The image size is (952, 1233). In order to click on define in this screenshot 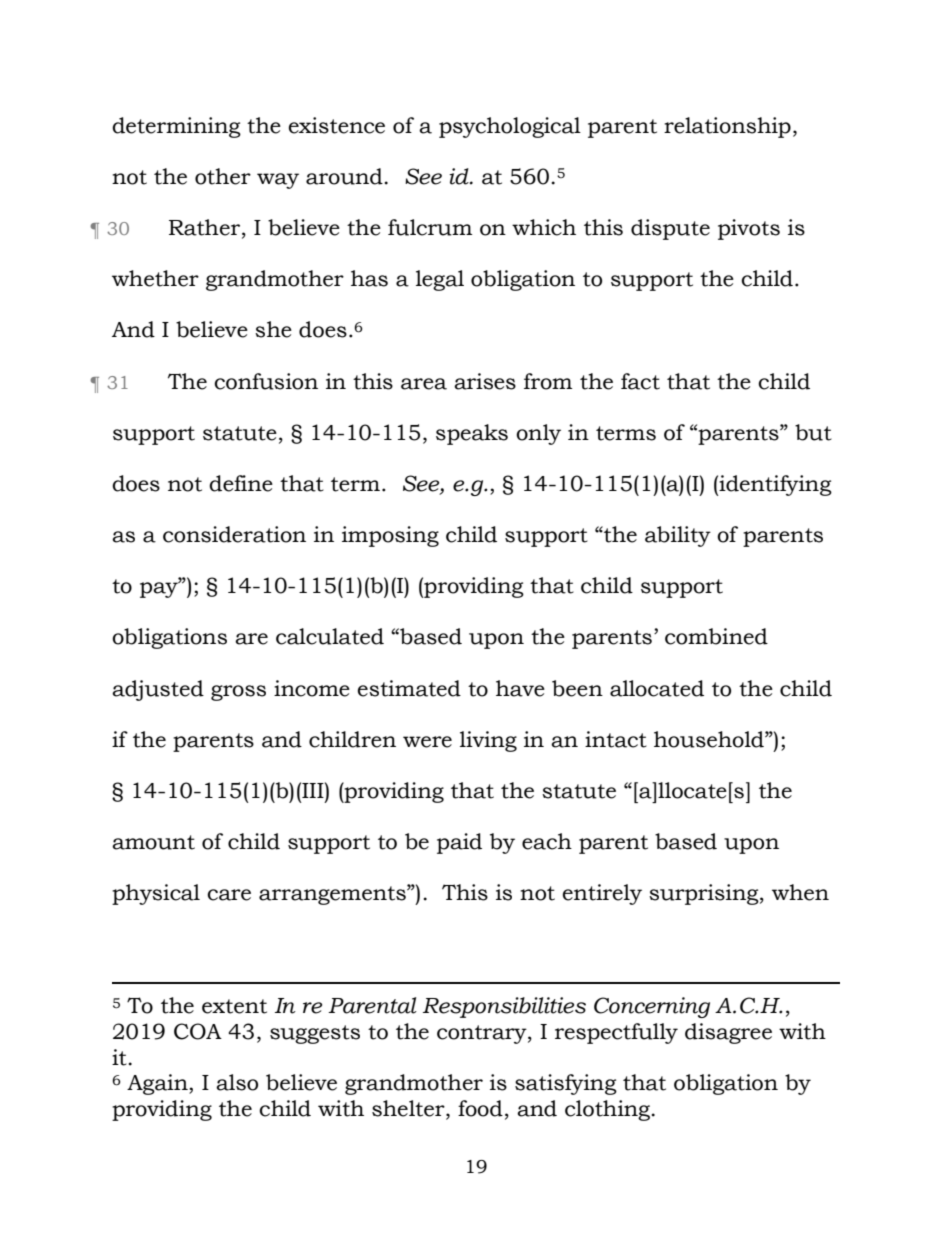, I will do `click(241, 483)`.
